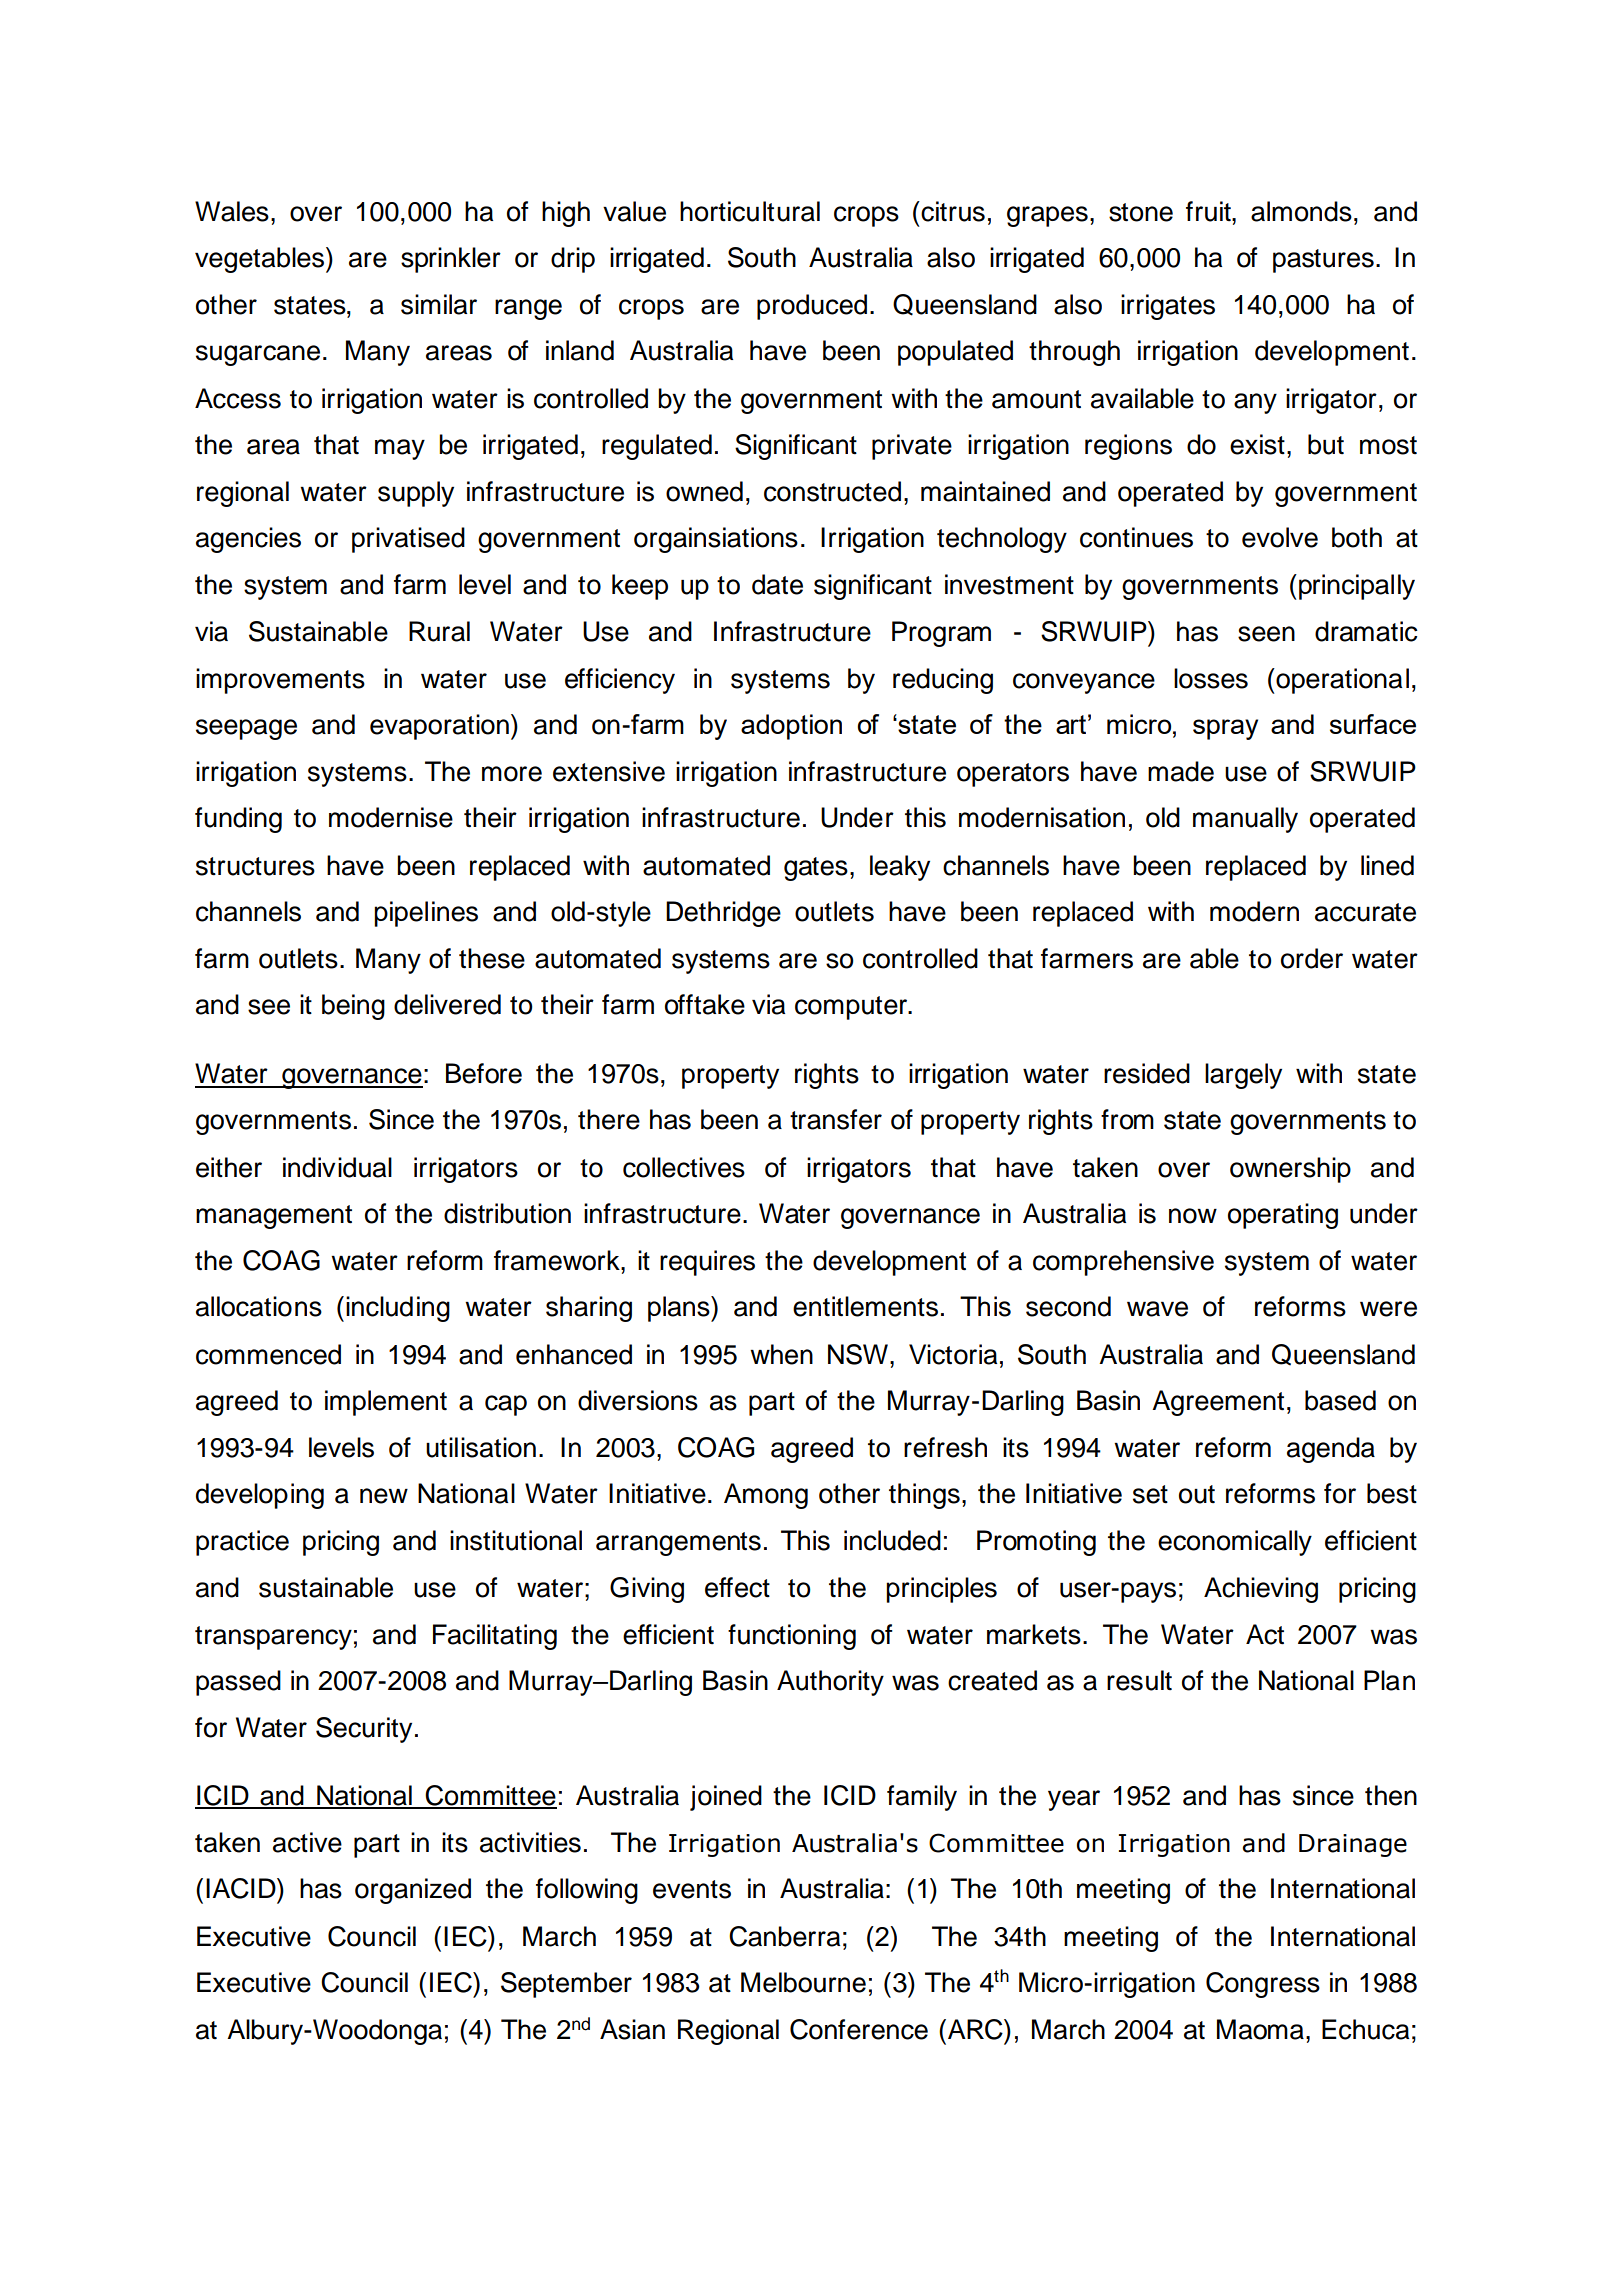 The height and width of the image is (2279, 1612). I want to click on new, so click(384, 1496).
